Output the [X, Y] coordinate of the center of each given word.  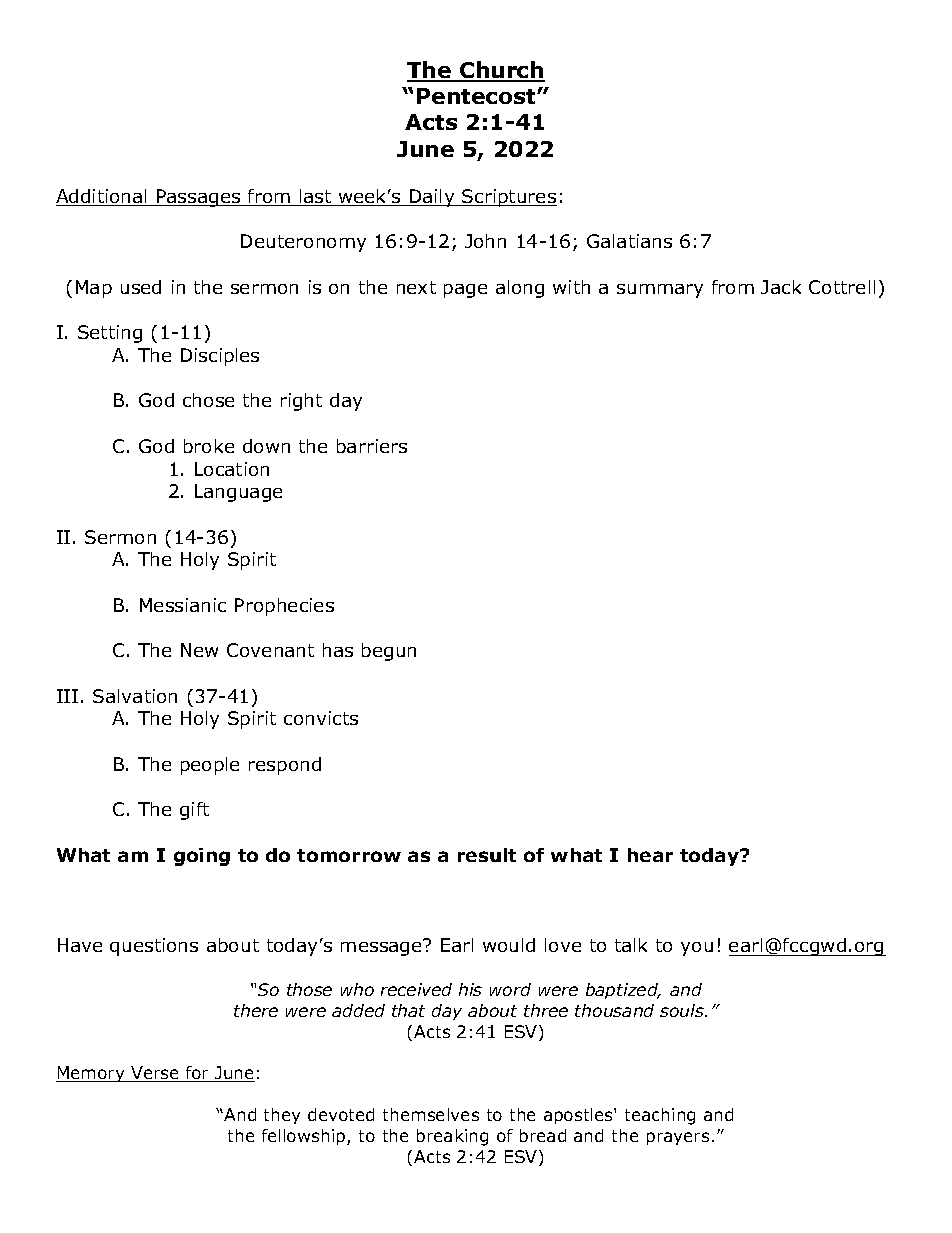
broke [209, 446]
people [210, 766]
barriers [372, 446]
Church [501, 71]
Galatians [629, 241]
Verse [155, 1074]
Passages [199, 198]
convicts [321, 718]
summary [660, 291]
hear [650, 855]
